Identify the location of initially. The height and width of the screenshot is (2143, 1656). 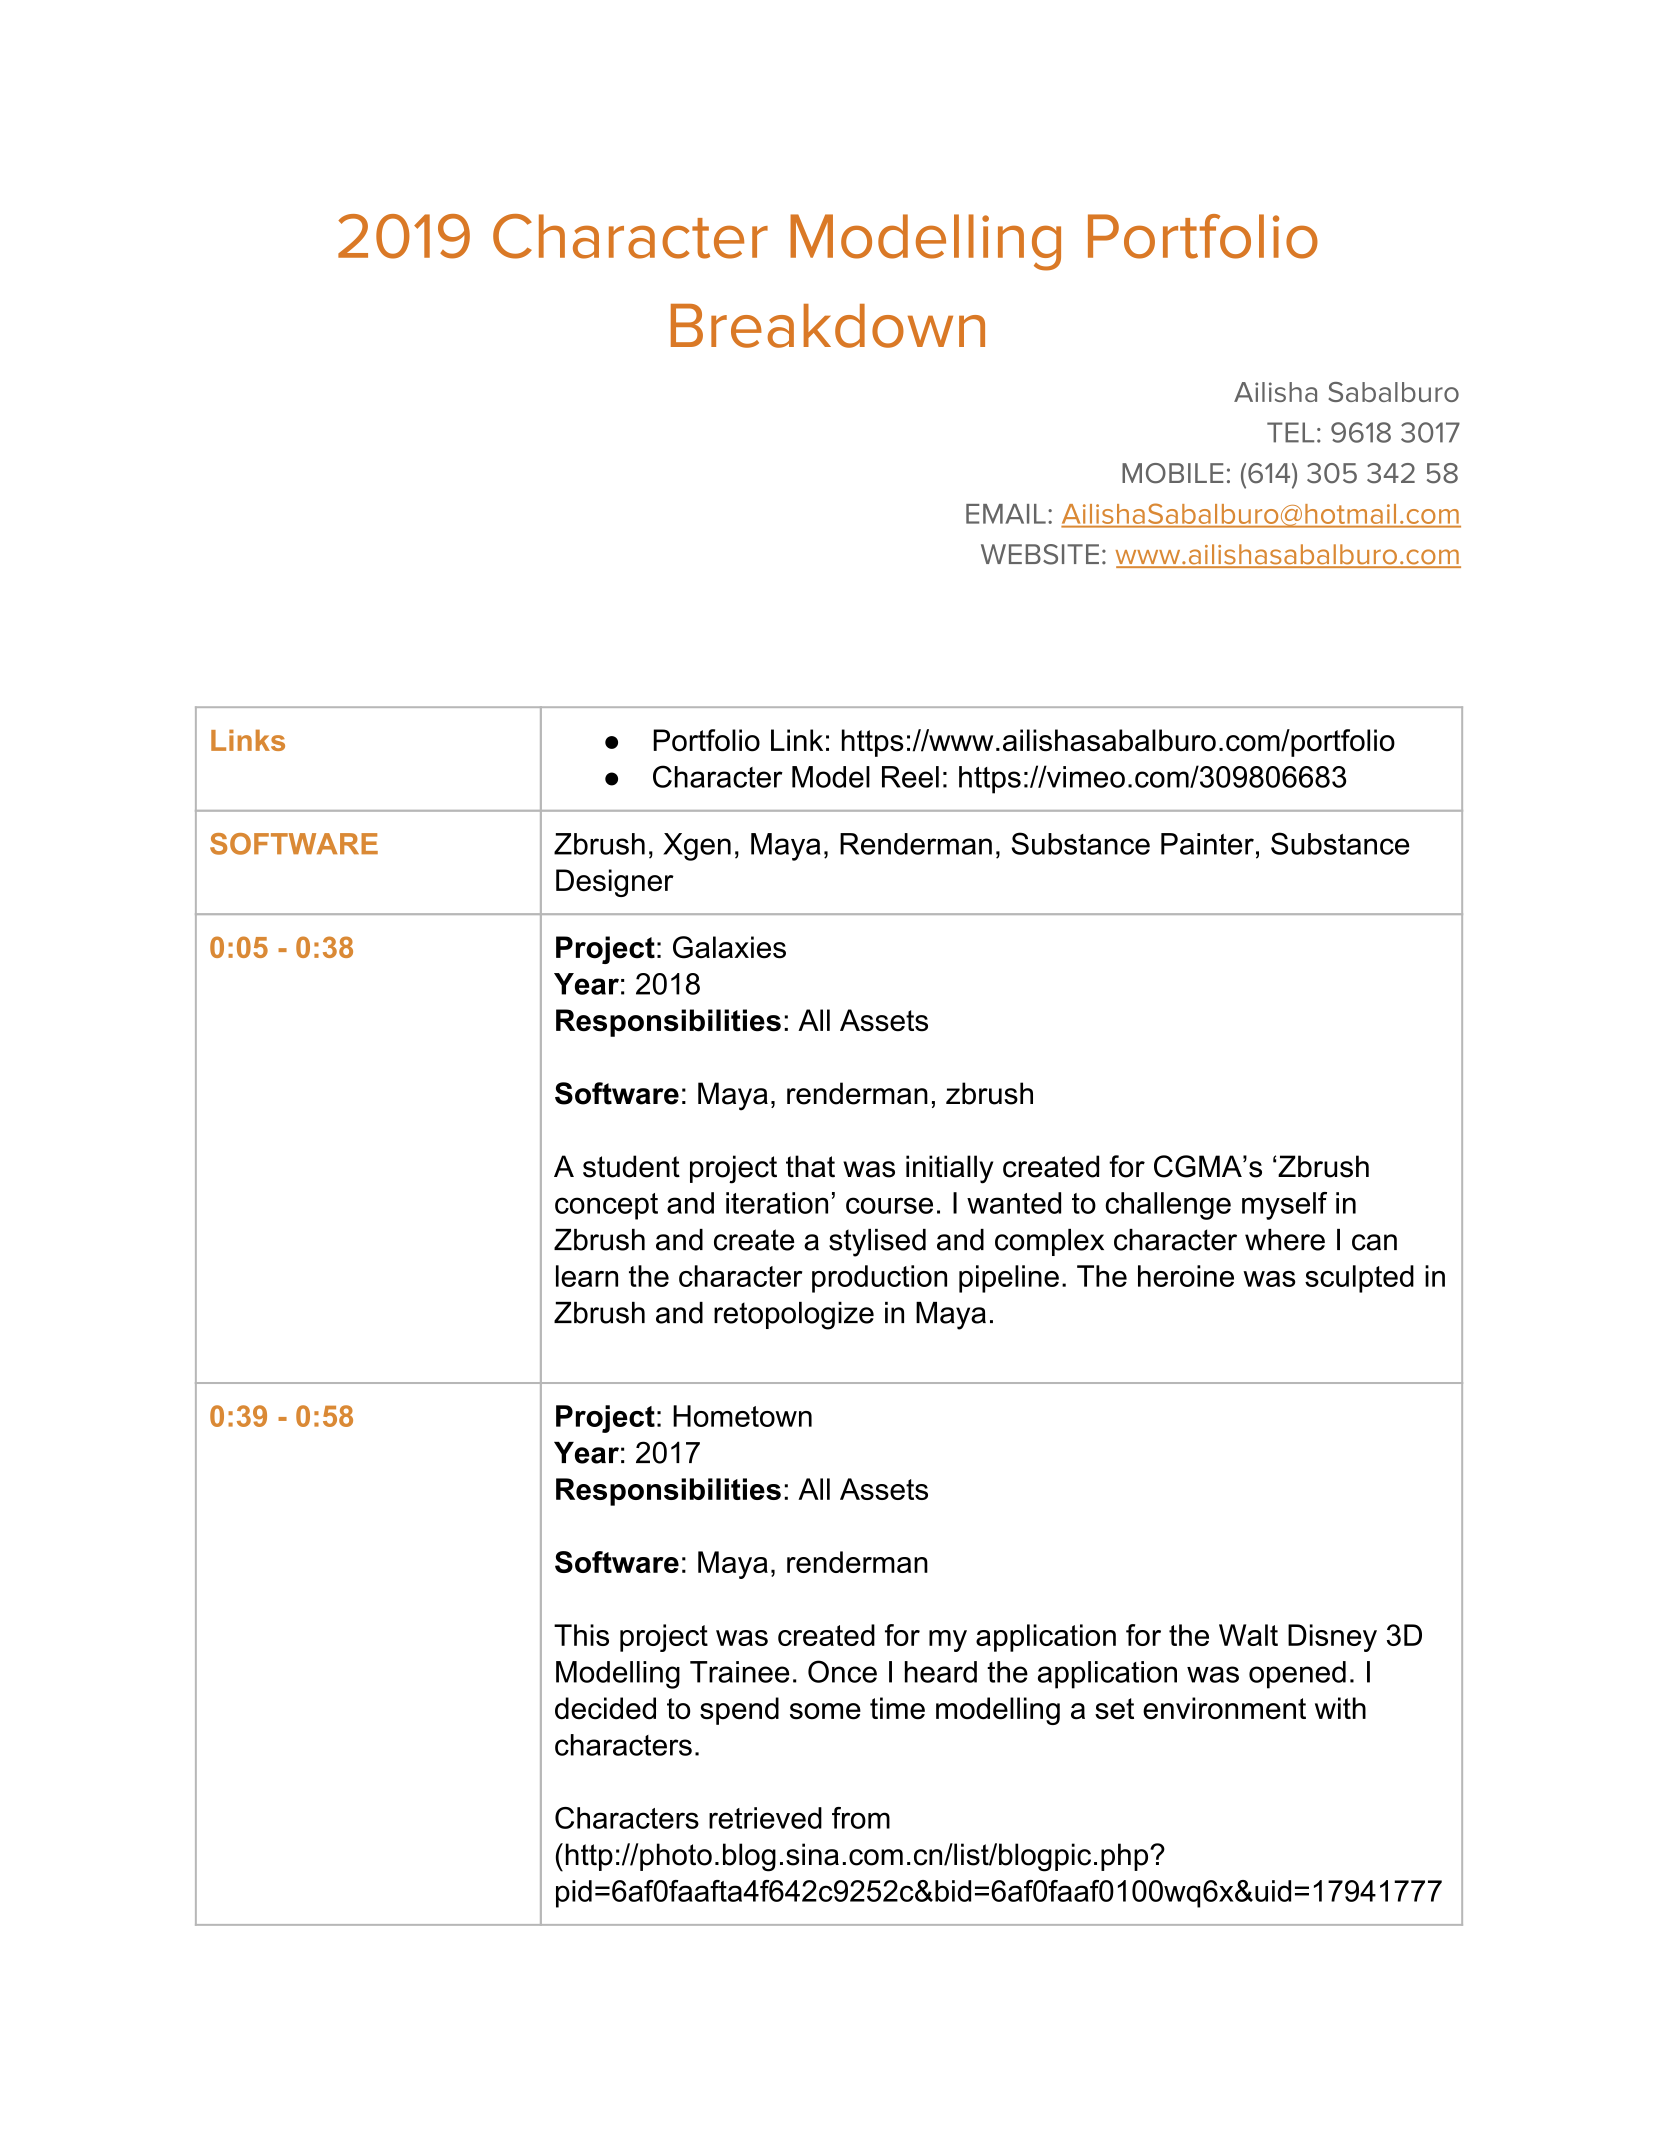
(949, 1169).
